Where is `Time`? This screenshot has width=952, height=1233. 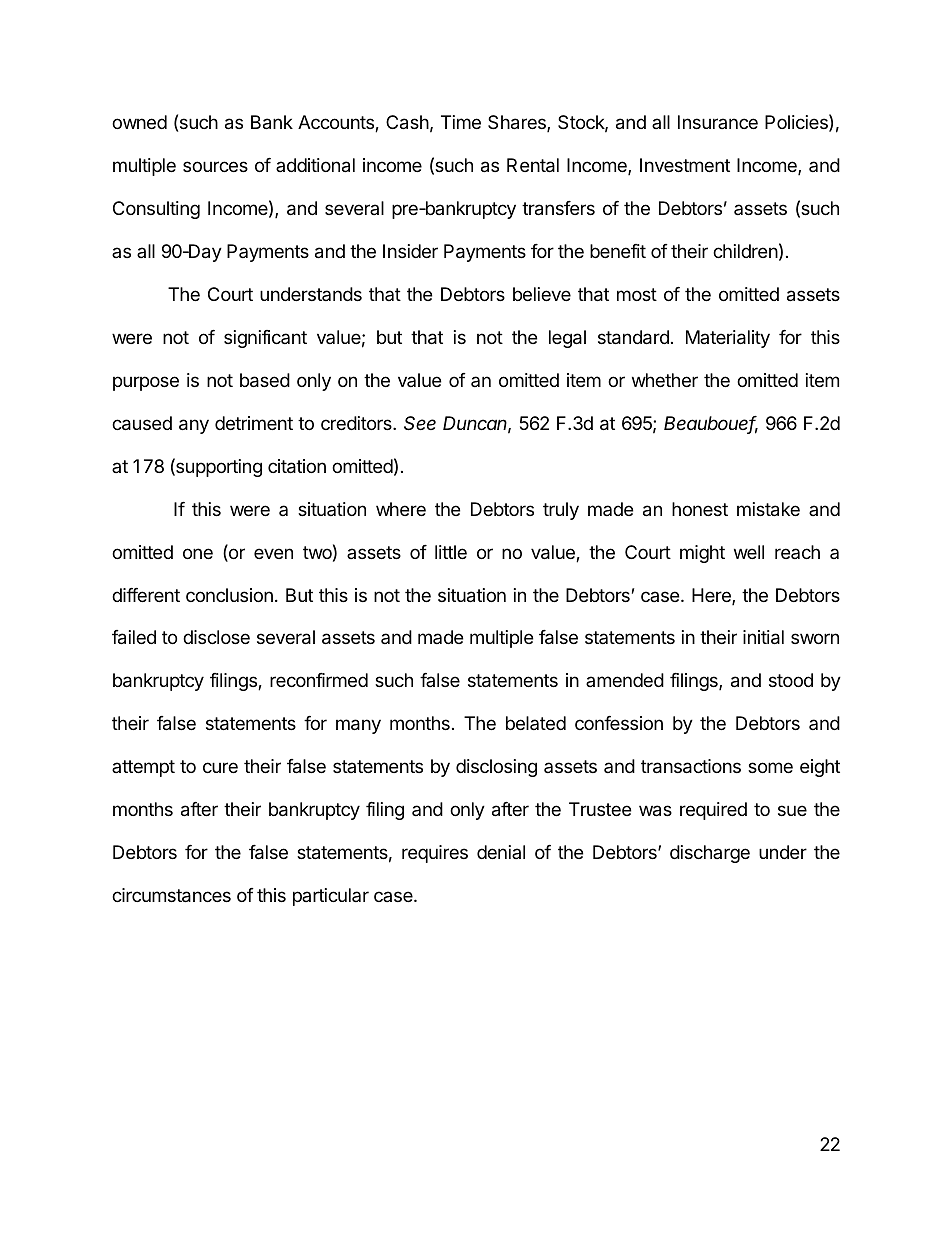
Time is located at coordinates (461, 122).
